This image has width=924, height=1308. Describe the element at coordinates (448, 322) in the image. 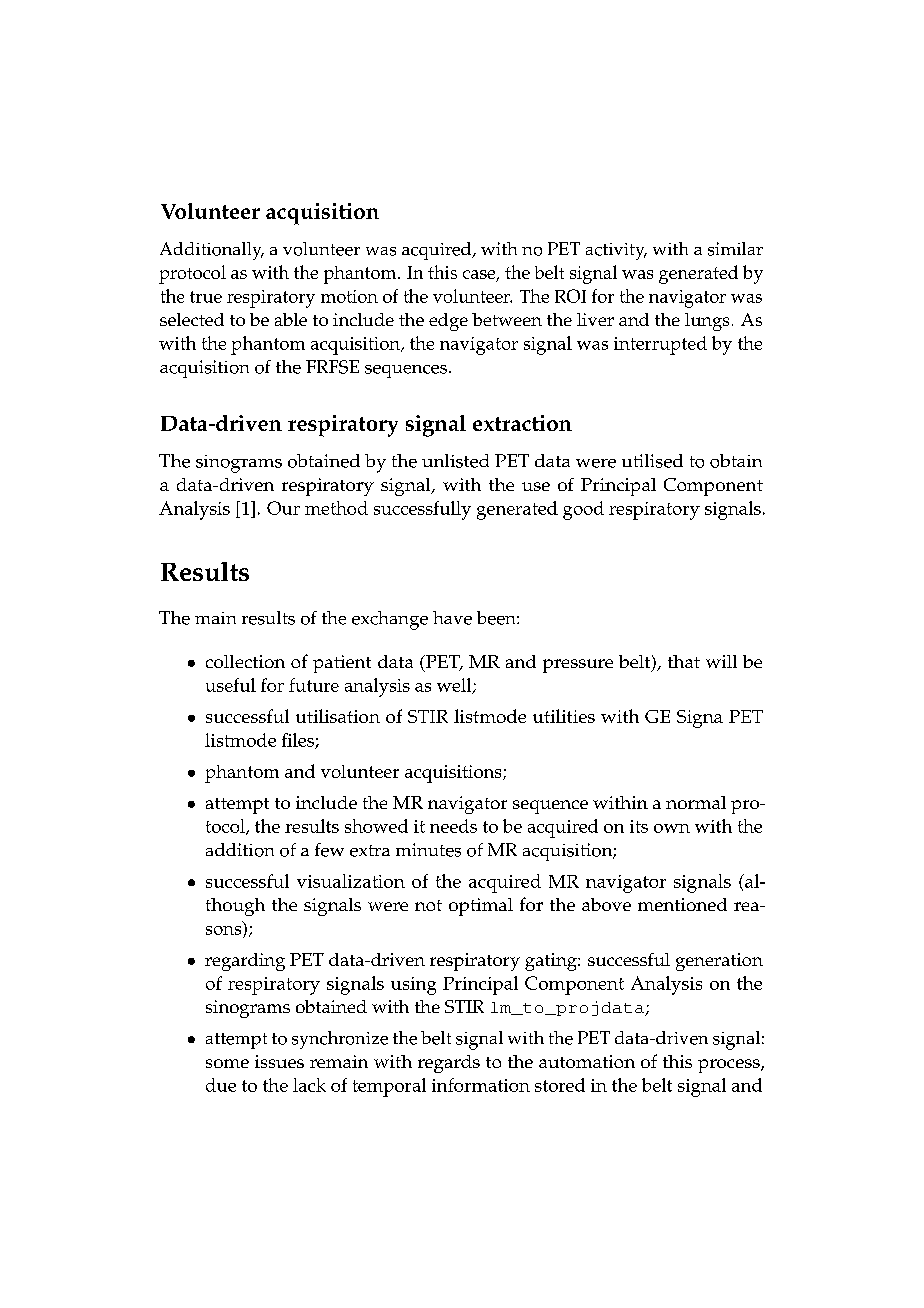

I see `edge` at that location.
